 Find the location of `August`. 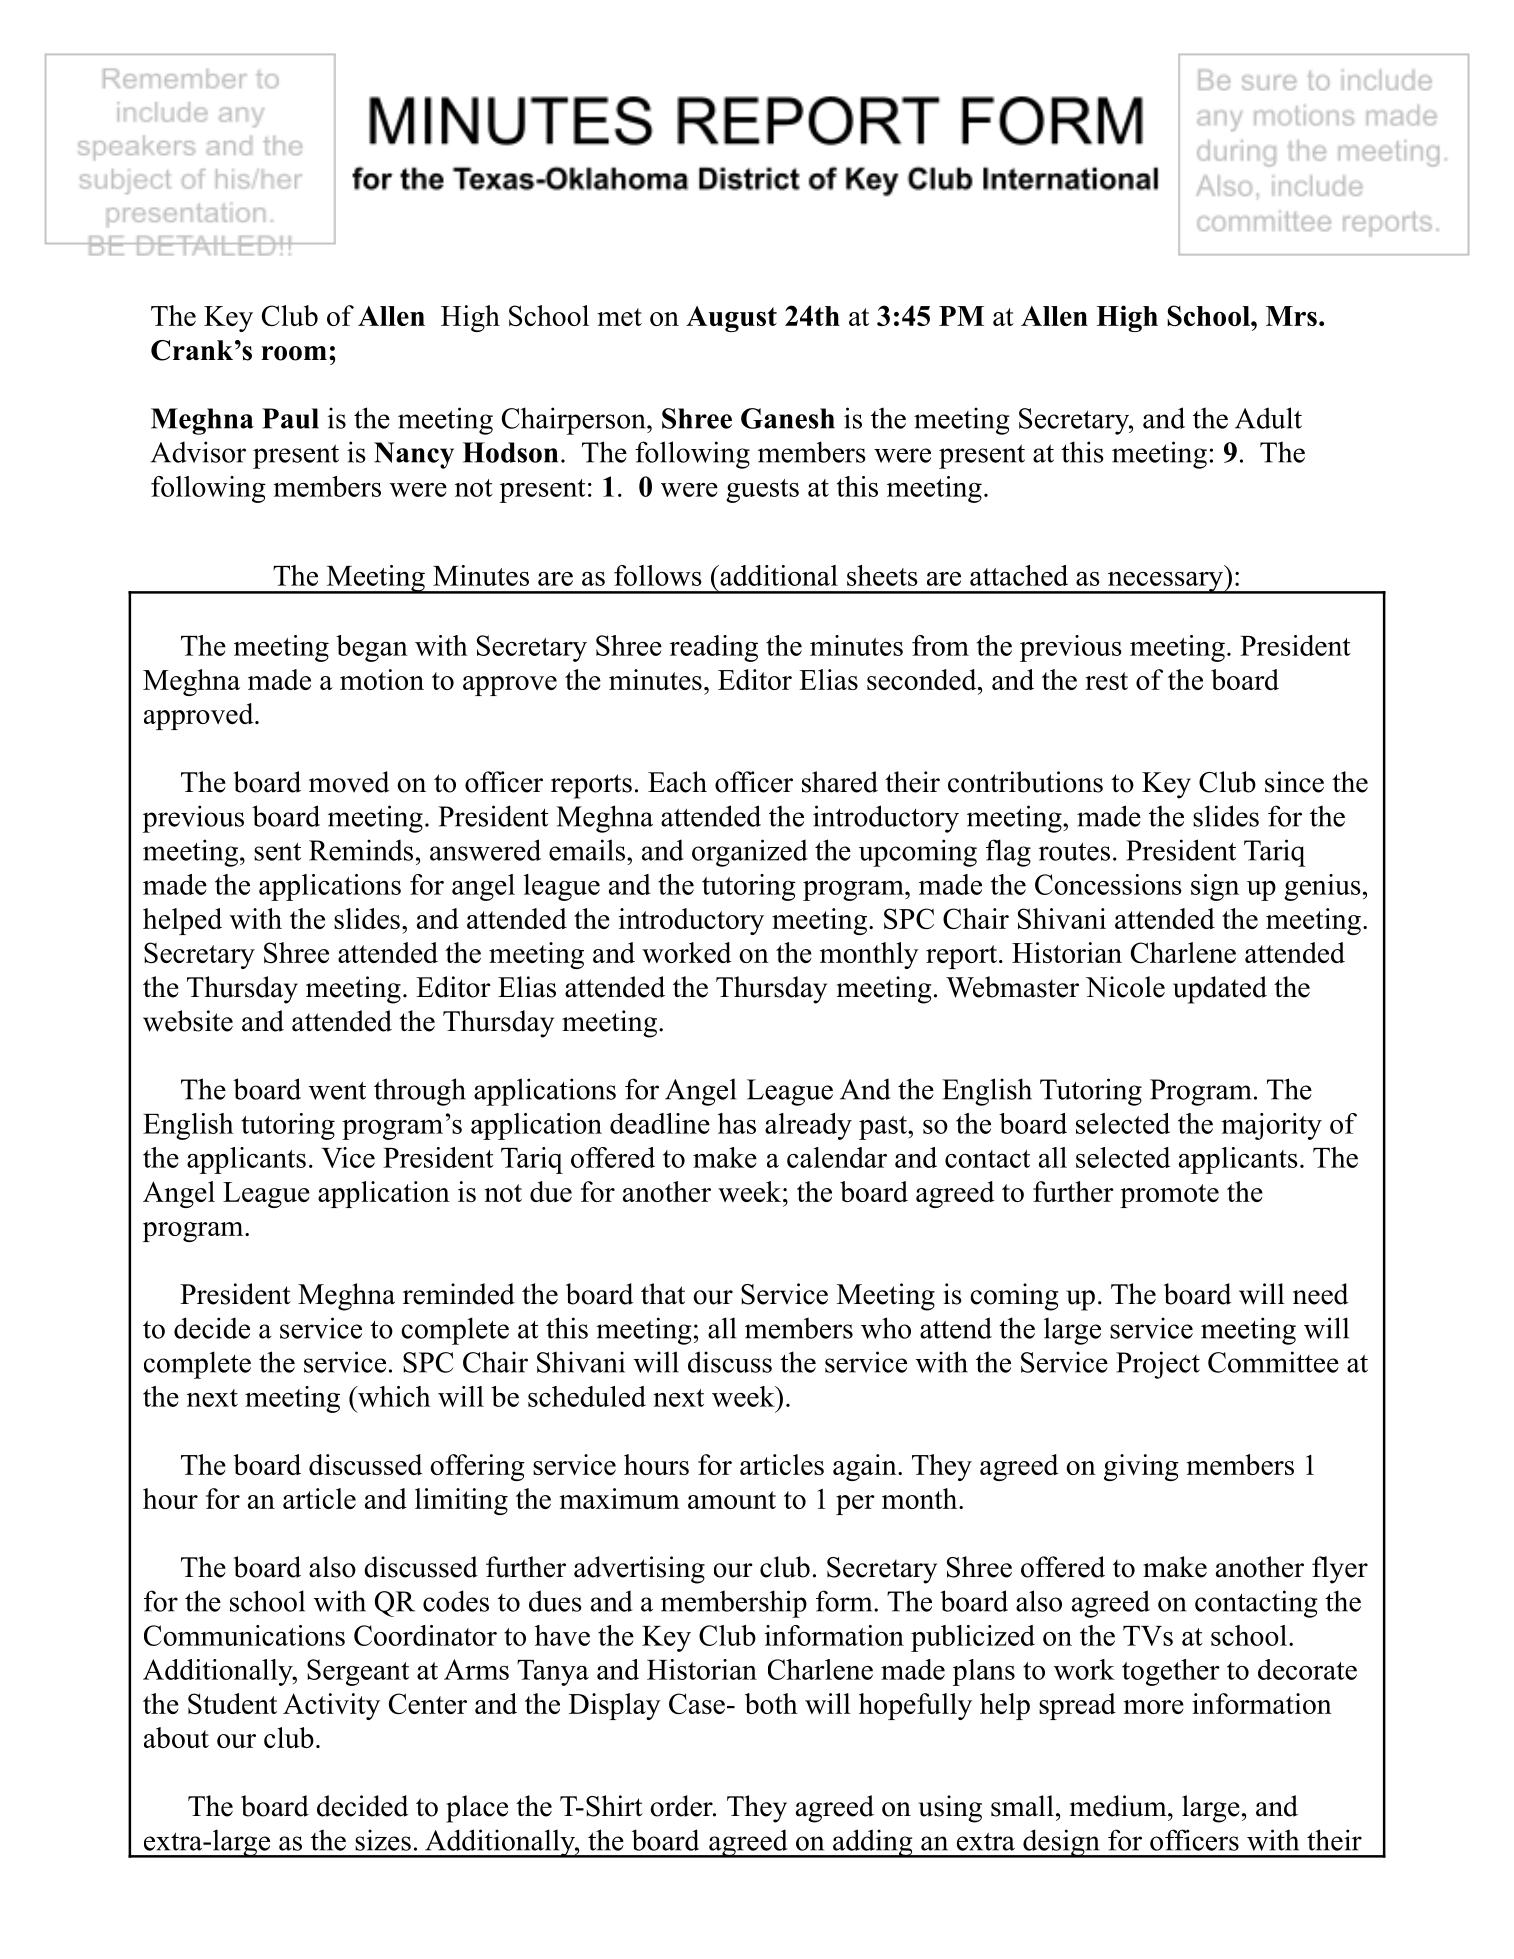

August is located at coordinates (731, 319).
